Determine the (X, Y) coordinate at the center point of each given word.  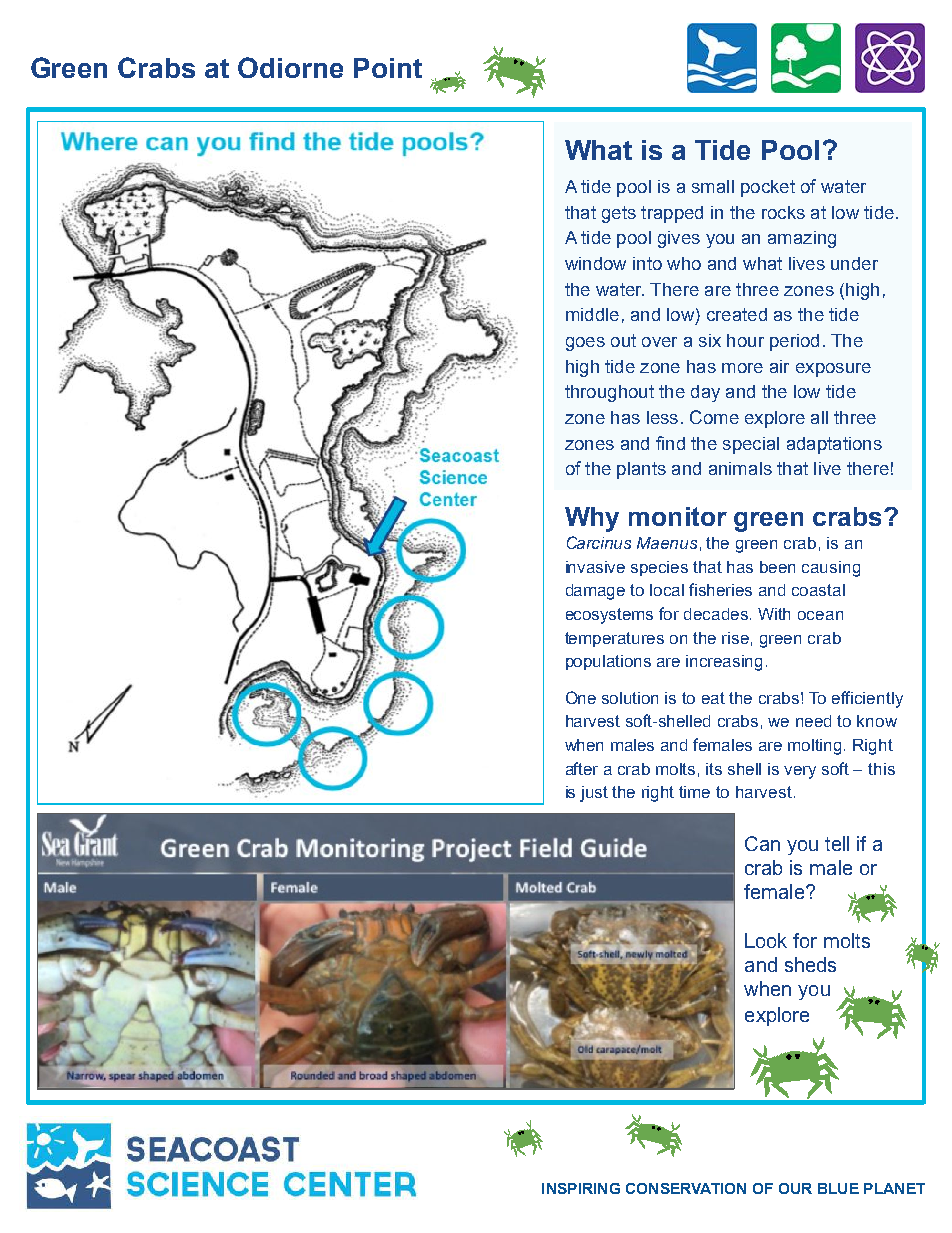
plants (641, 470)
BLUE (838, 1188)
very (800, 772)
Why (592, 519)
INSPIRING (581, 1188)
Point (388, 68)
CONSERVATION (686, 1188)
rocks (783, 212)
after (582, 768)
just (594, 794)
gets (619, 214)
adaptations (834, 445)
